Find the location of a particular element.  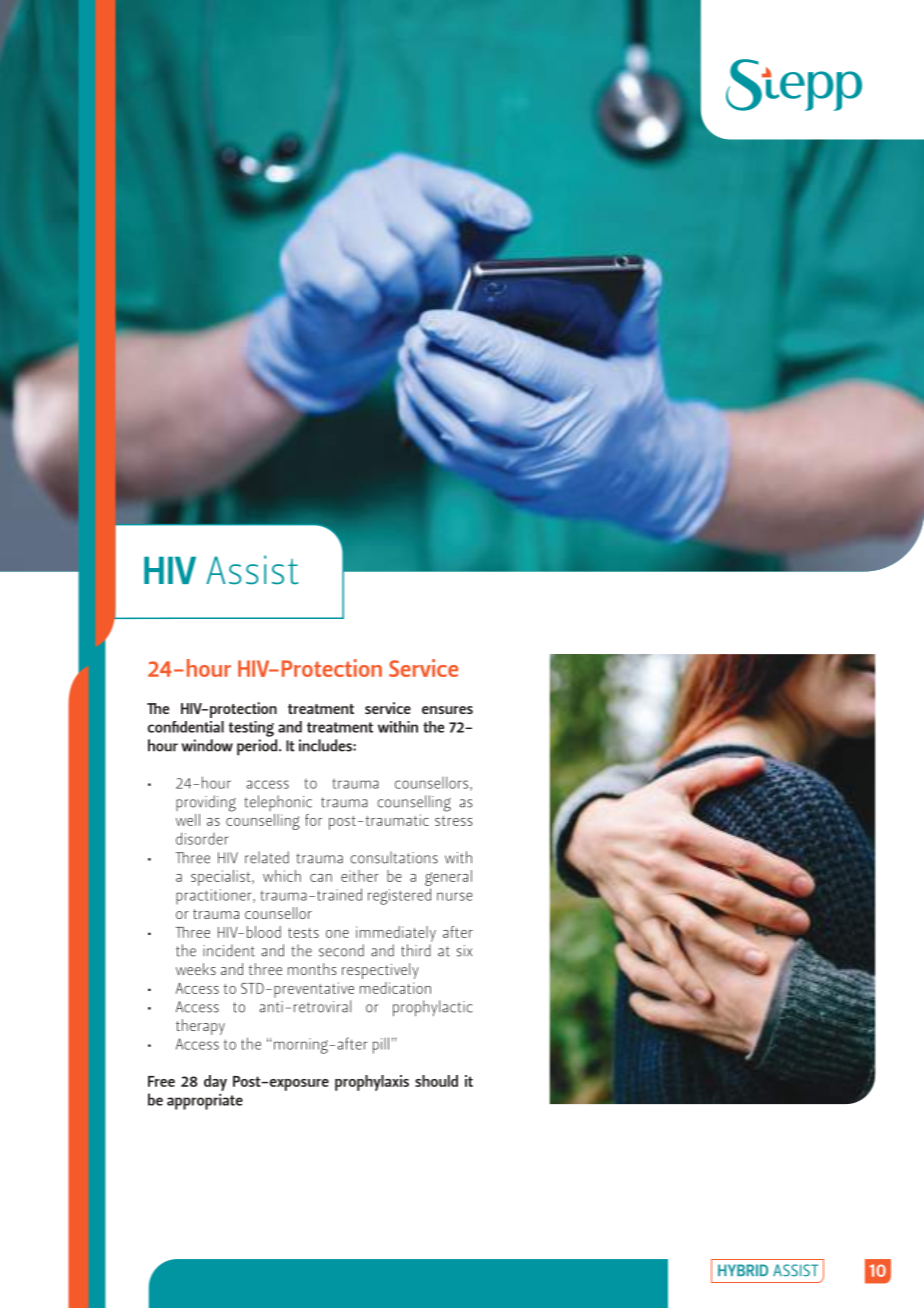

should is located at coordinates (436, 1081).
